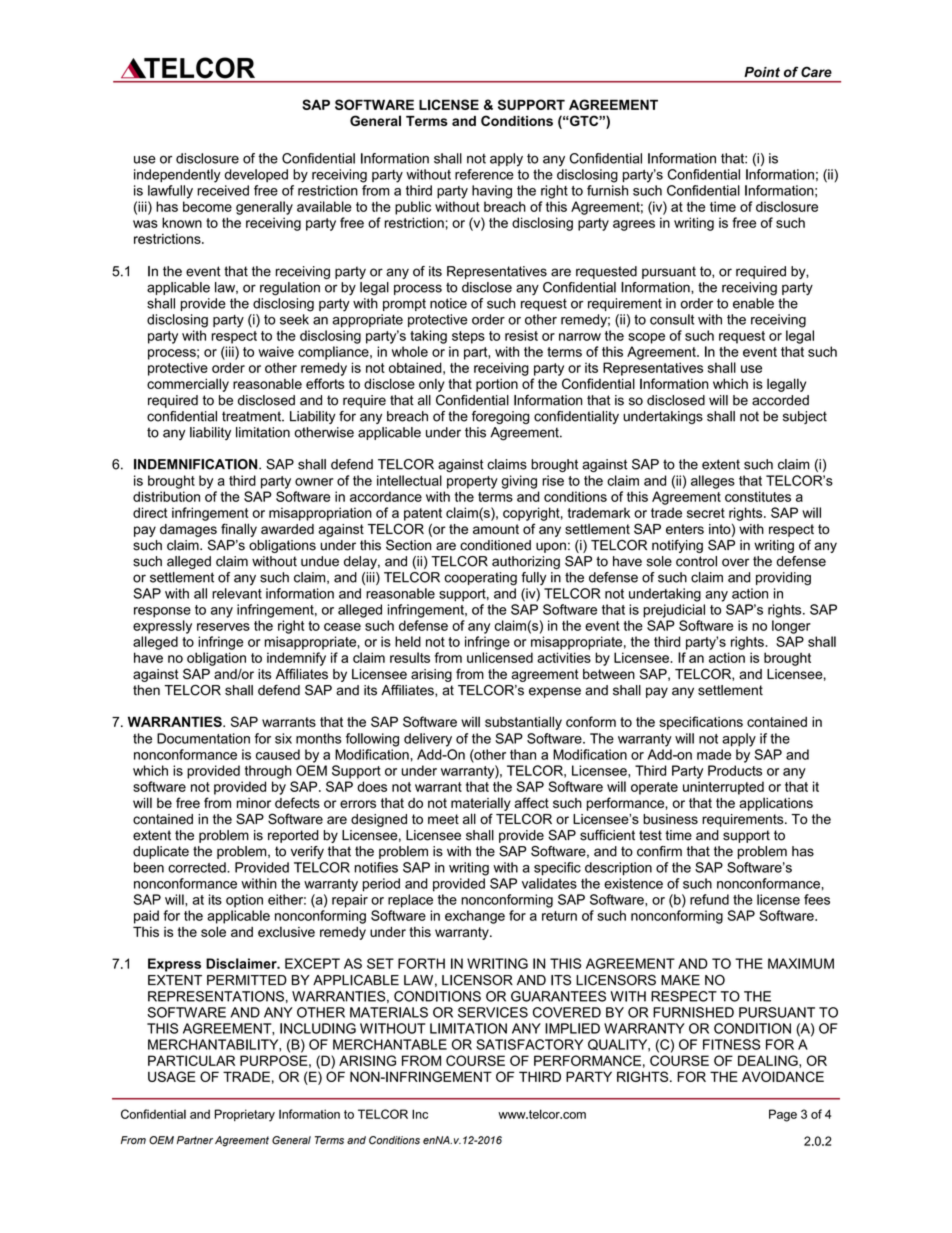 This screenshot has height=1233, width=952. I want to click on providing, so click(783, 579).
